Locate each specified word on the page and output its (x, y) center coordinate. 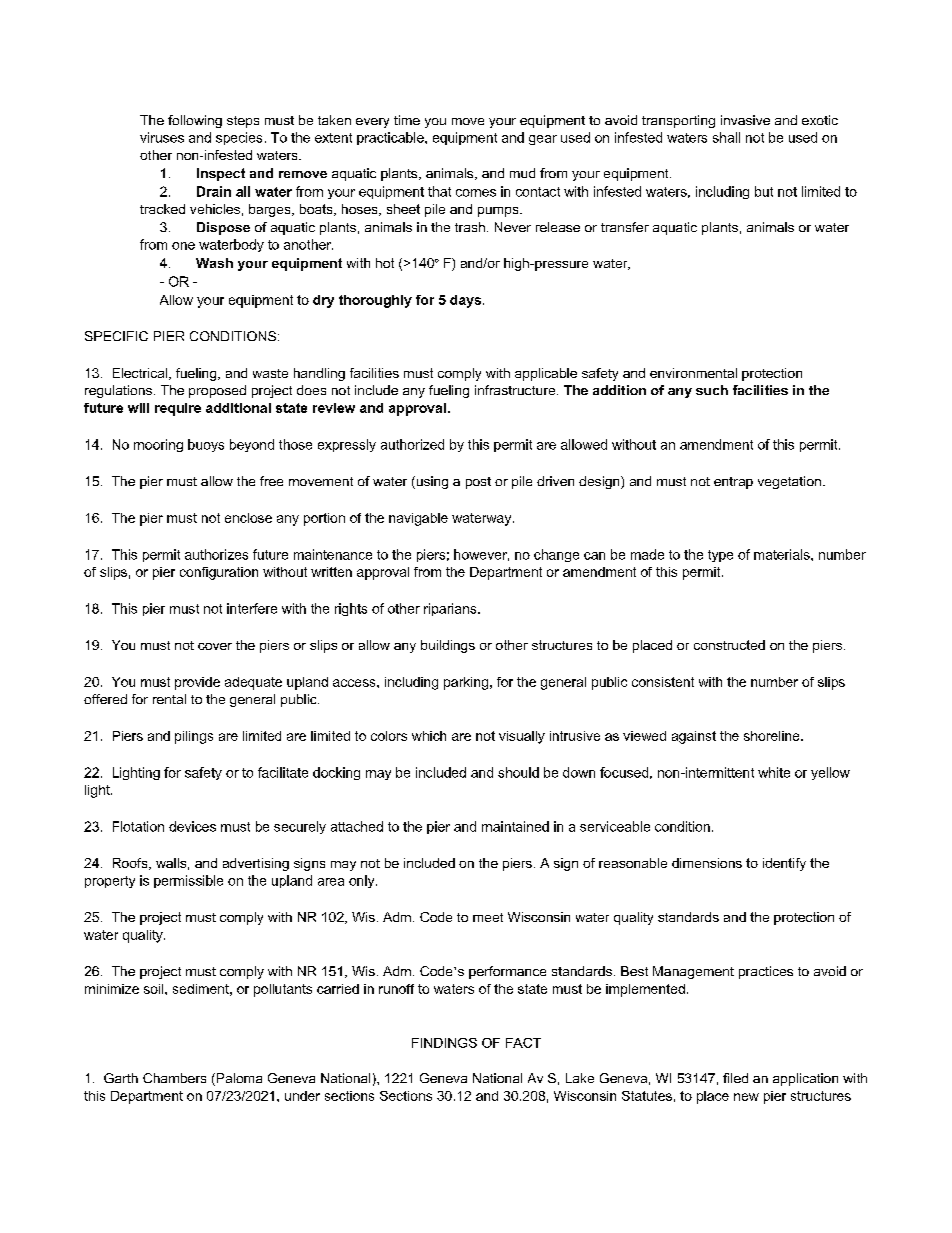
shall (726, 137)
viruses (162, 137)
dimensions (707, 863)
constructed (729, 645)
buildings (448, 646)
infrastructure (516, 390)
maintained (515, 826)
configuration (219, 573)
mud (522, 173)
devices (192, 826)
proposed (217, 391)
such (712, 390)
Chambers (174, 1078)
